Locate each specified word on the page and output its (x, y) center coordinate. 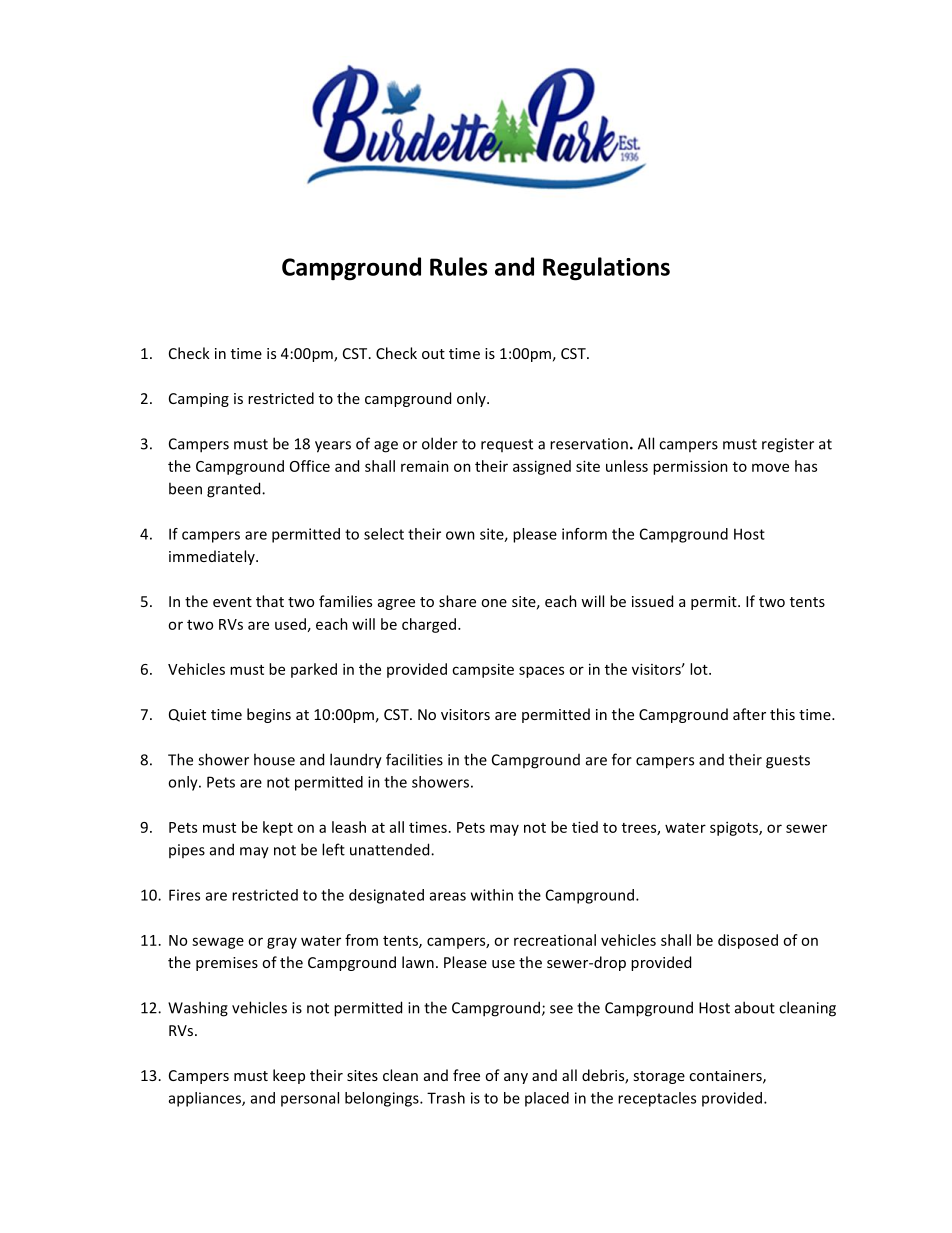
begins (269, 715)
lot (700, 669)
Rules (458, 266)
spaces (541, 672)
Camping (199, 400)
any (516, 1078)
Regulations (606, 269)
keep (289, 1076)
